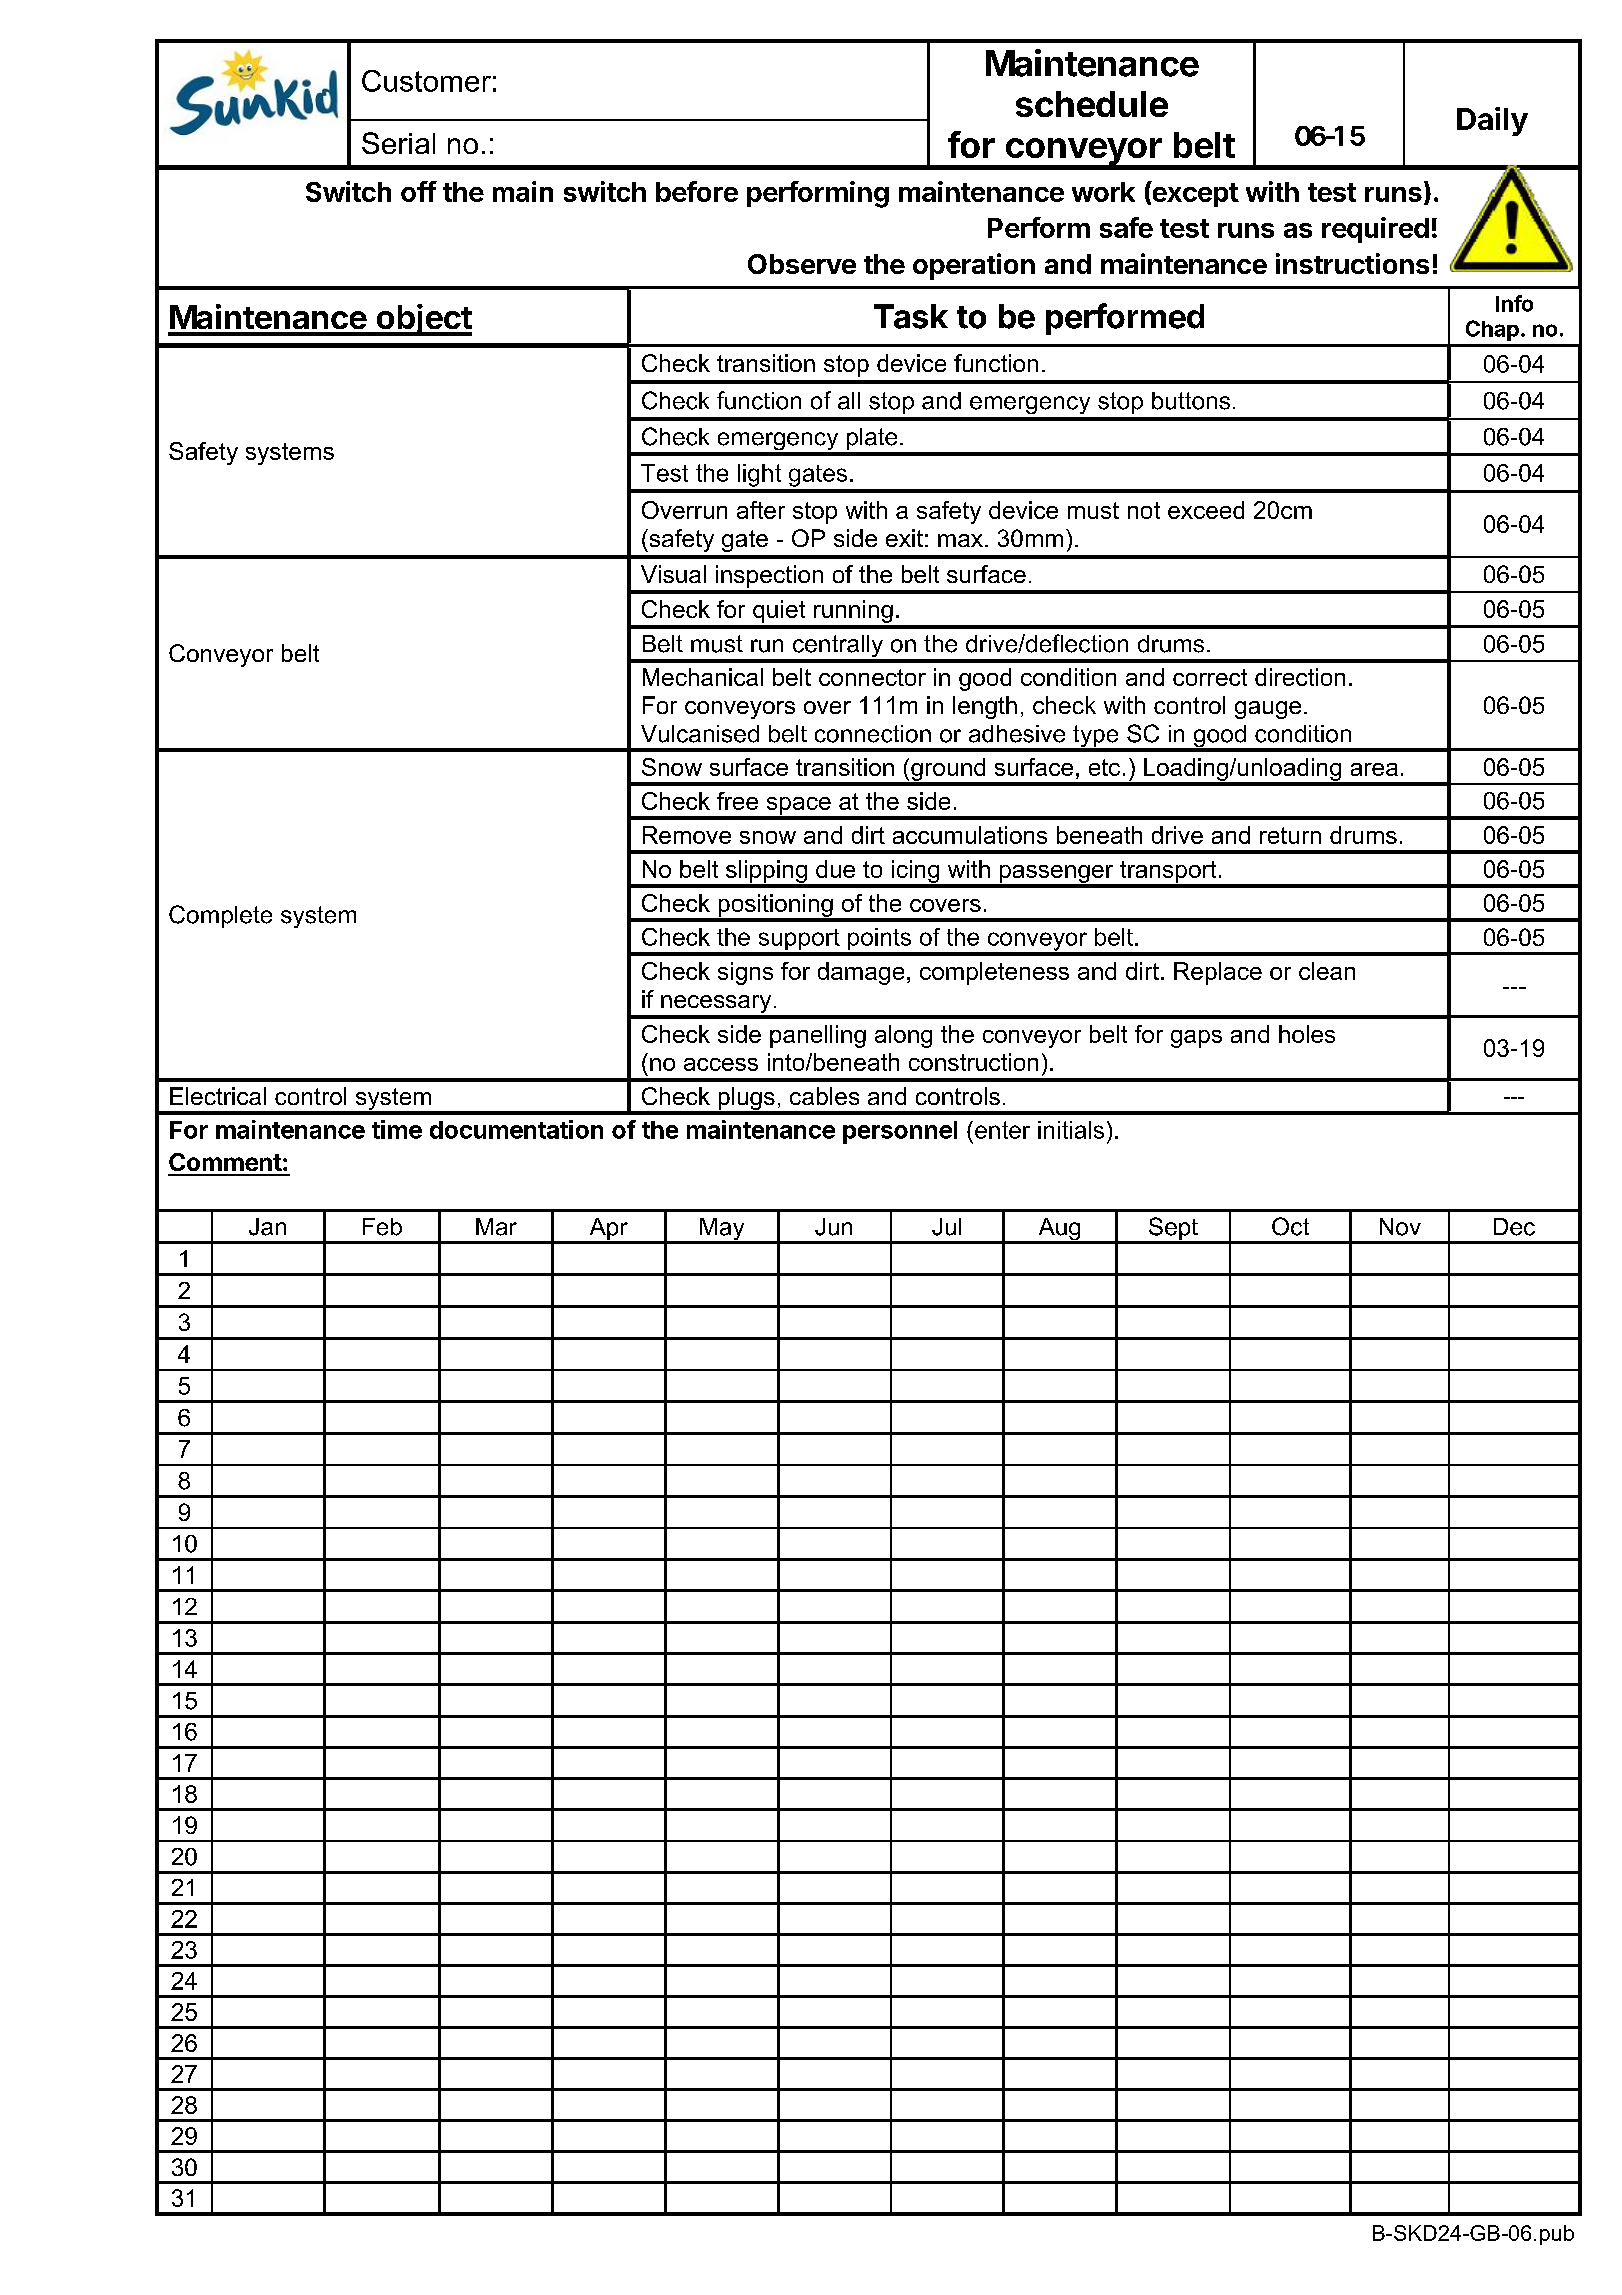 The image size is (1622, 2295). I want to click on Serial, so click(398, 143).
